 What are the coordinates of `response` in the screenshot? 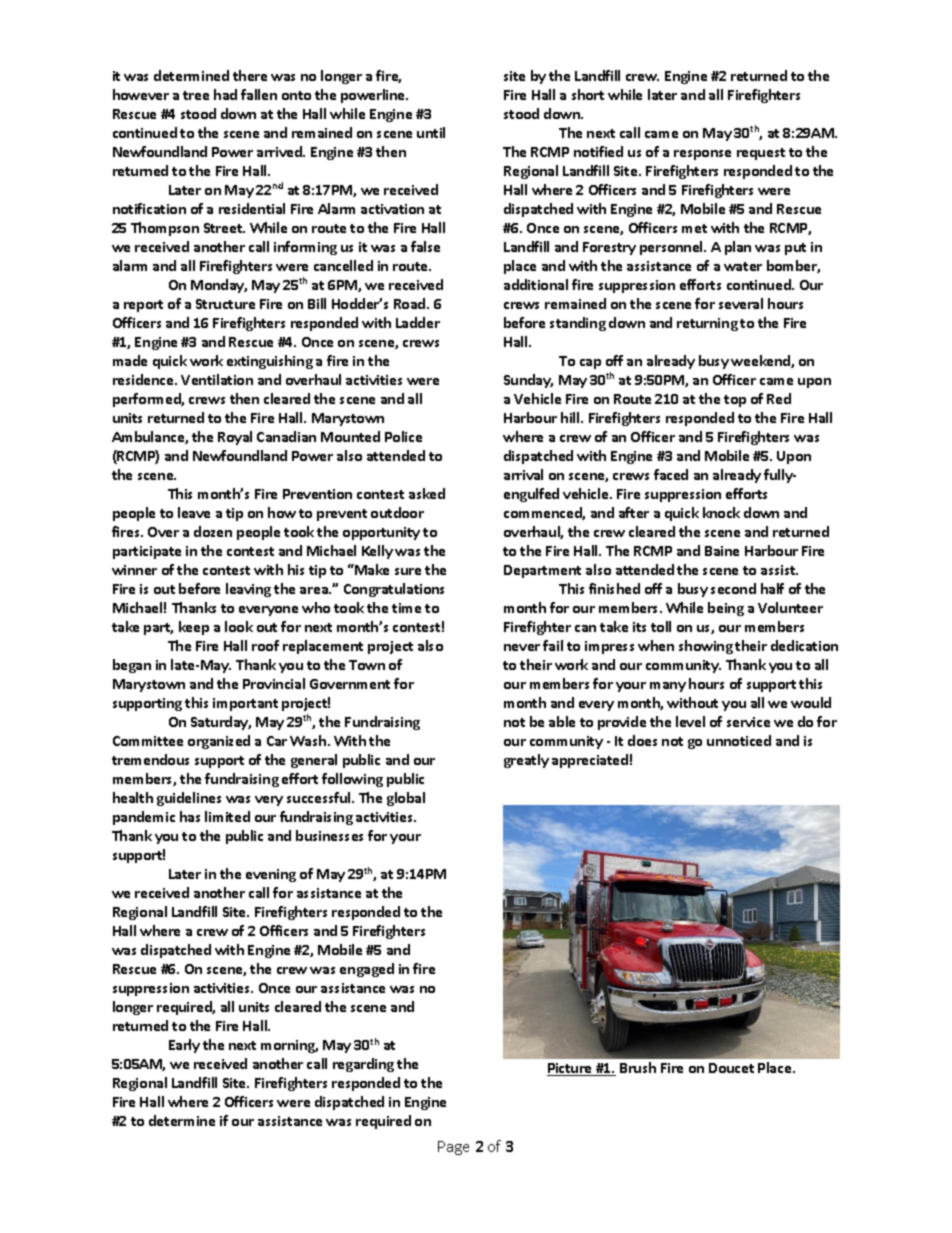 It's located at (702, 155).
